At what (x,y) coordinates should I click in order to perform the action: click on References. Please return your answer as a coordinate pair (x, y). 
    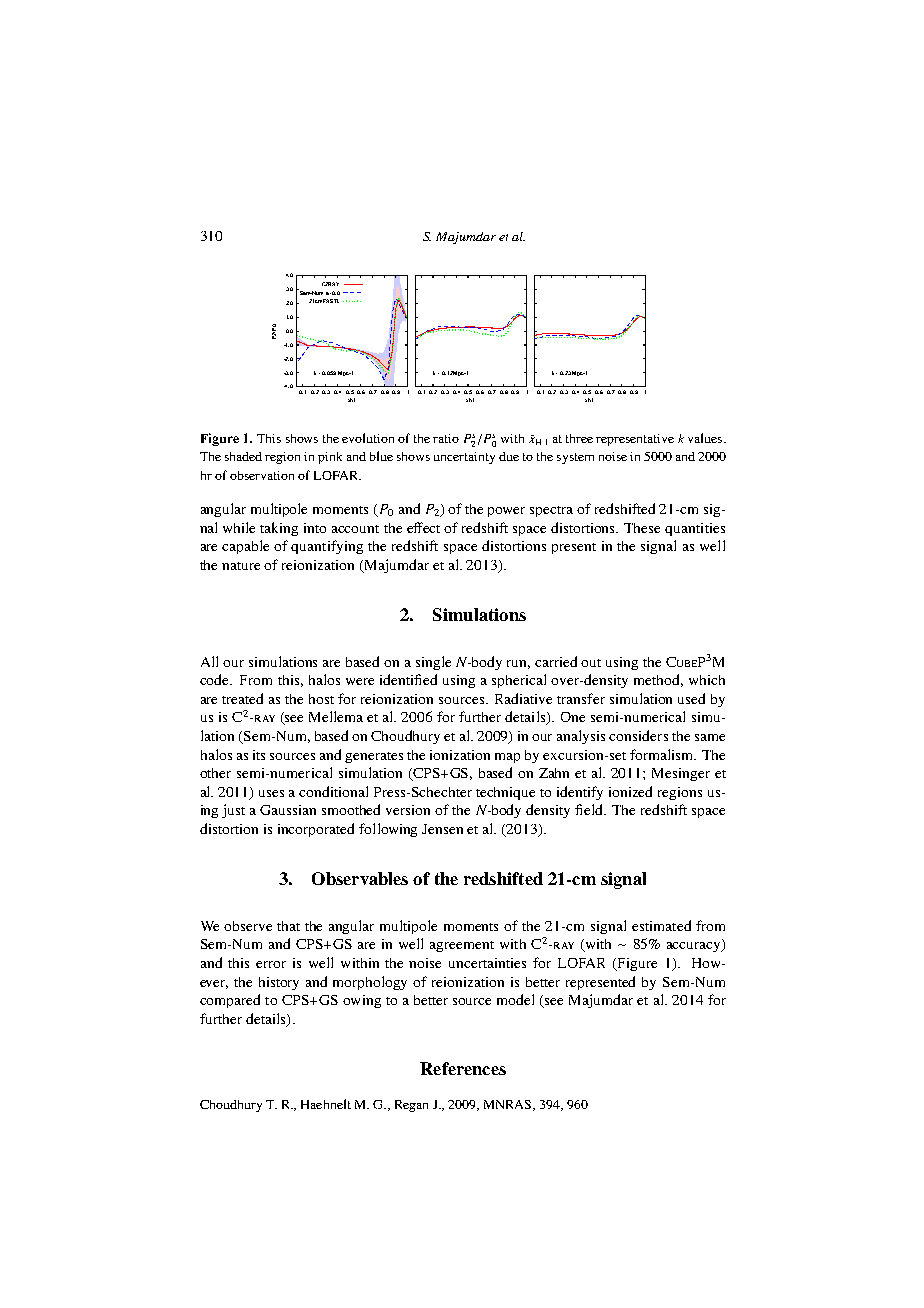
    Looking at the image, I should click on (463, 1068).
